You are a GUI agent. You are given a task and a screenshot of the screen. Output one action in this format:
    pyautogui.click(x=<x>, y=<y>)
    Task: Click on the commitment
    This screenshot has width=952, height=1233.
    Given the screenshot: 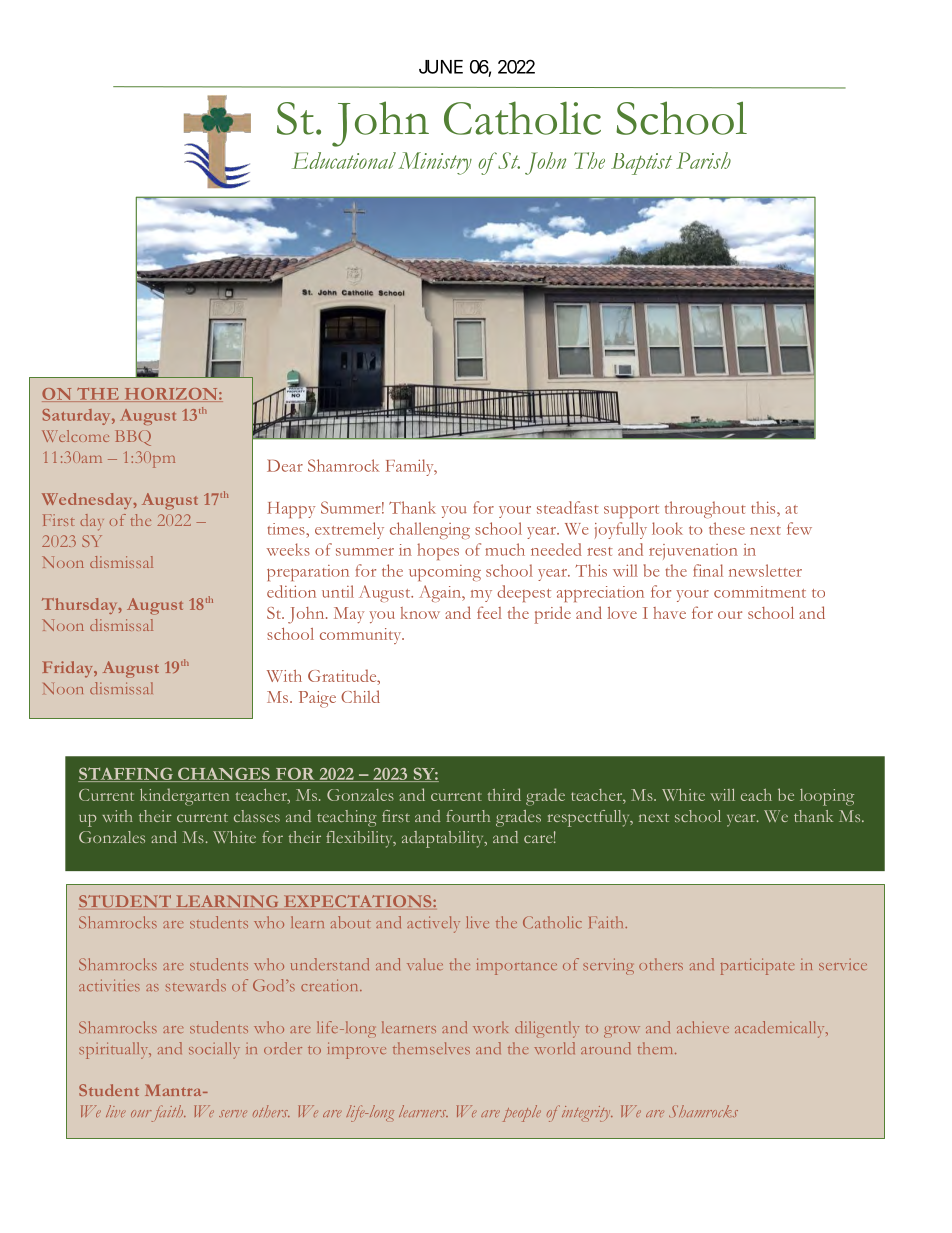 What is the action you would take?
    pyautogui.click(x=760, y=592)
